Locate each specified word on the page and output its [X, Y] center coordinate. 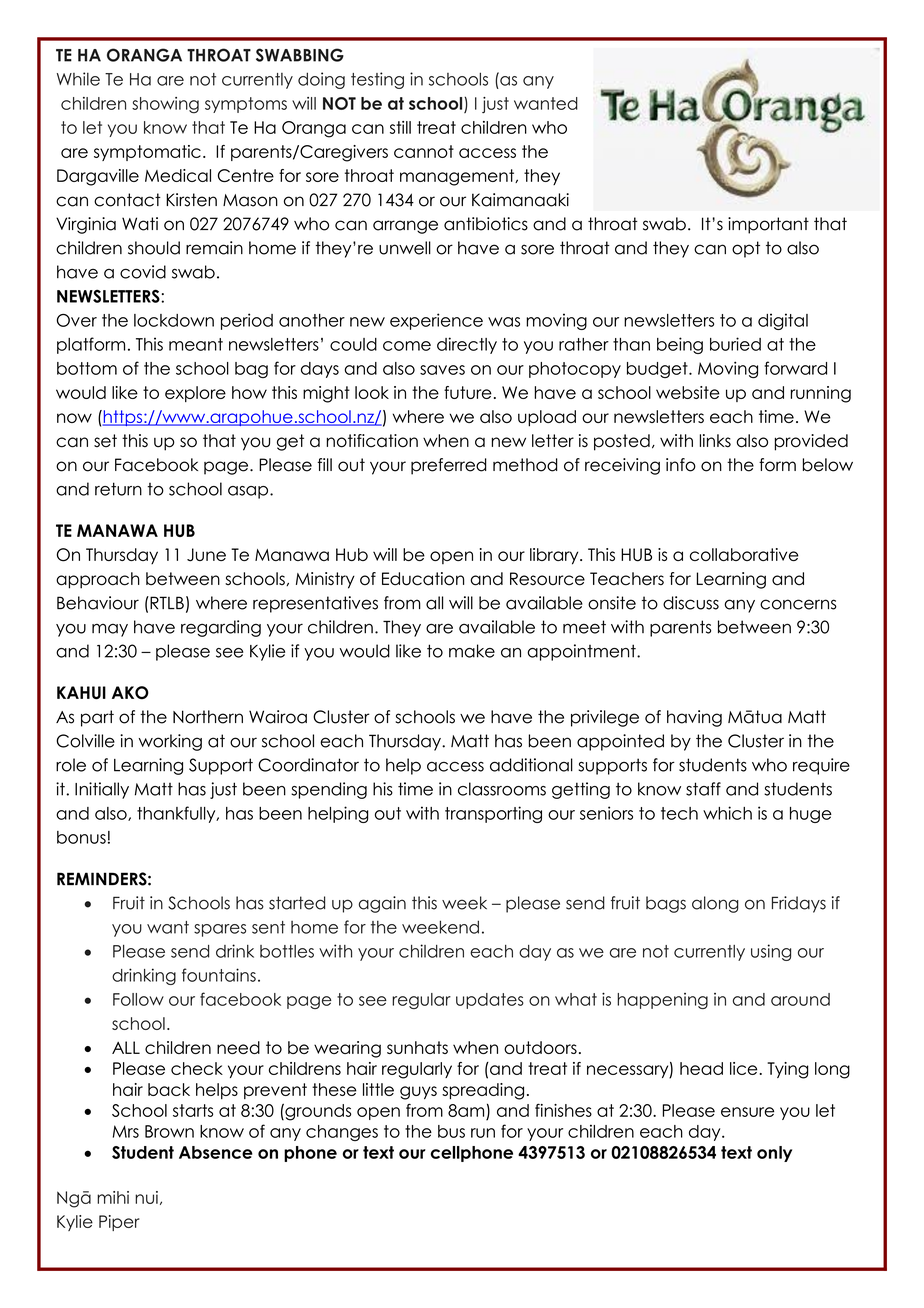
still [400, 127]
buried [735, 344]
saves [442, 370]
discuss [691, 603]
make [472, 651]
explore [195, 394]
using [771, 952]
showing [165, 105]
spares [220, 930]
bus [451, 1131]
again [382, 904]
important [768, 225]
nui [146, 1197]
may [110, 630]
